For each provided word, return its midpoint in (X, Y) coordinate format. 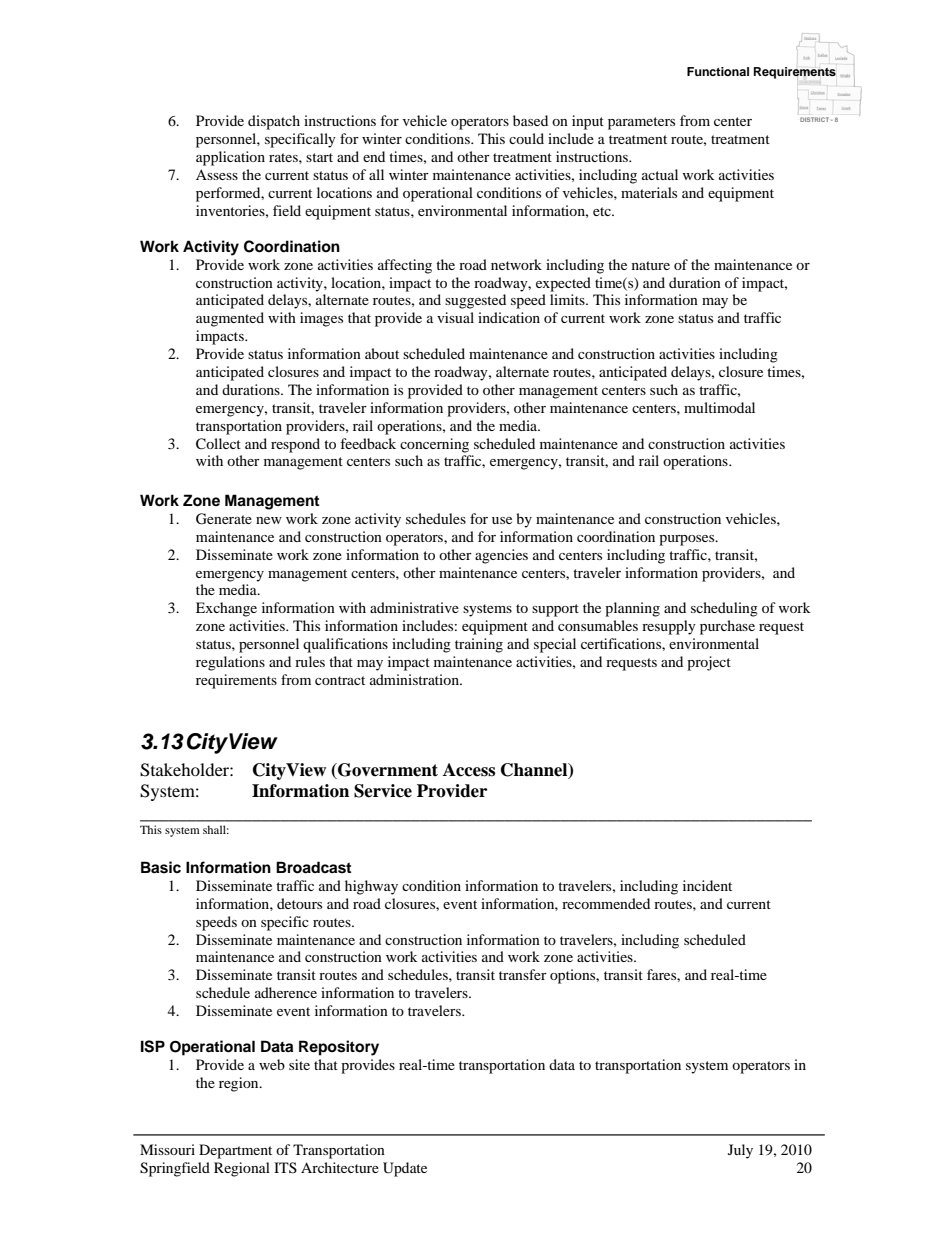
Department (235, 1151)
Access (469, 770)
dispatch (274, 122)
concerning (434, 445)
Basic (161, 867)
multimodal (719, 407)
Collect (218, 444)
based (530, 120)
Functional (718, 71)
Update (405, 1169)
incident (707, 885)
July (740, 1151)
